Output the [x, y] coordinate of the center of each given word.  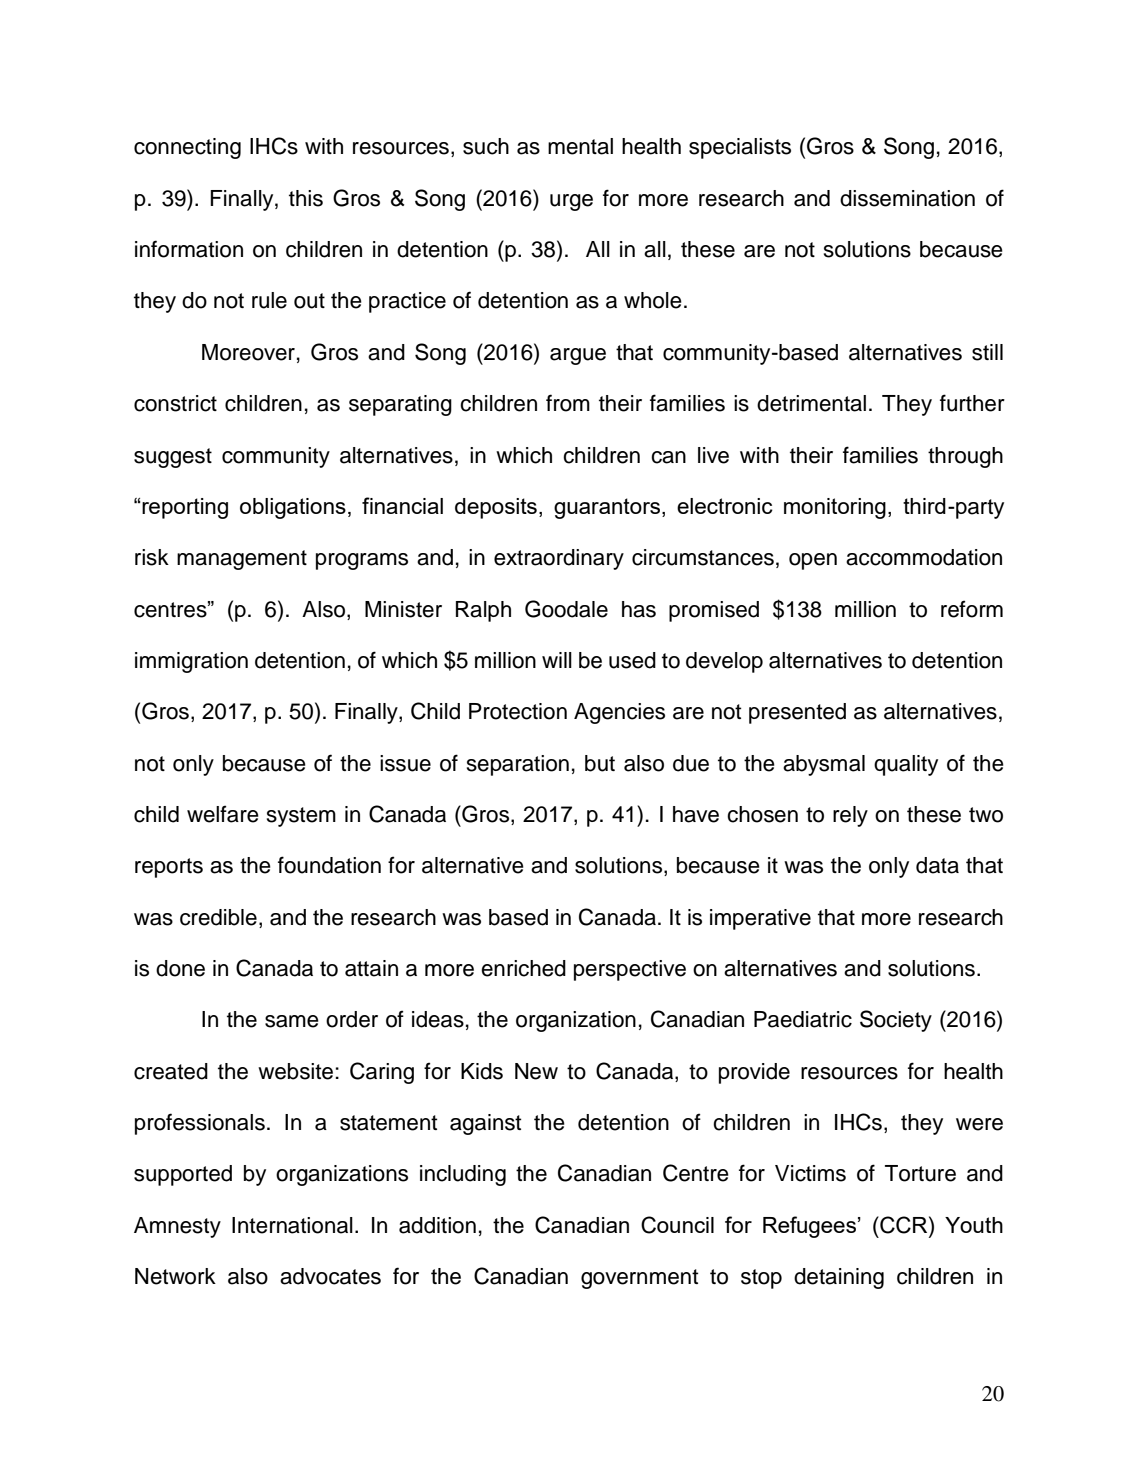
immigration [191, 662]
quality [906, 765]
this [306, 198]
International [292, 1225]
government [639, 1279]
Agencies [619, 713]
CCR [904, 1225]
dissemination [907, 198]
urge [571, 202]
